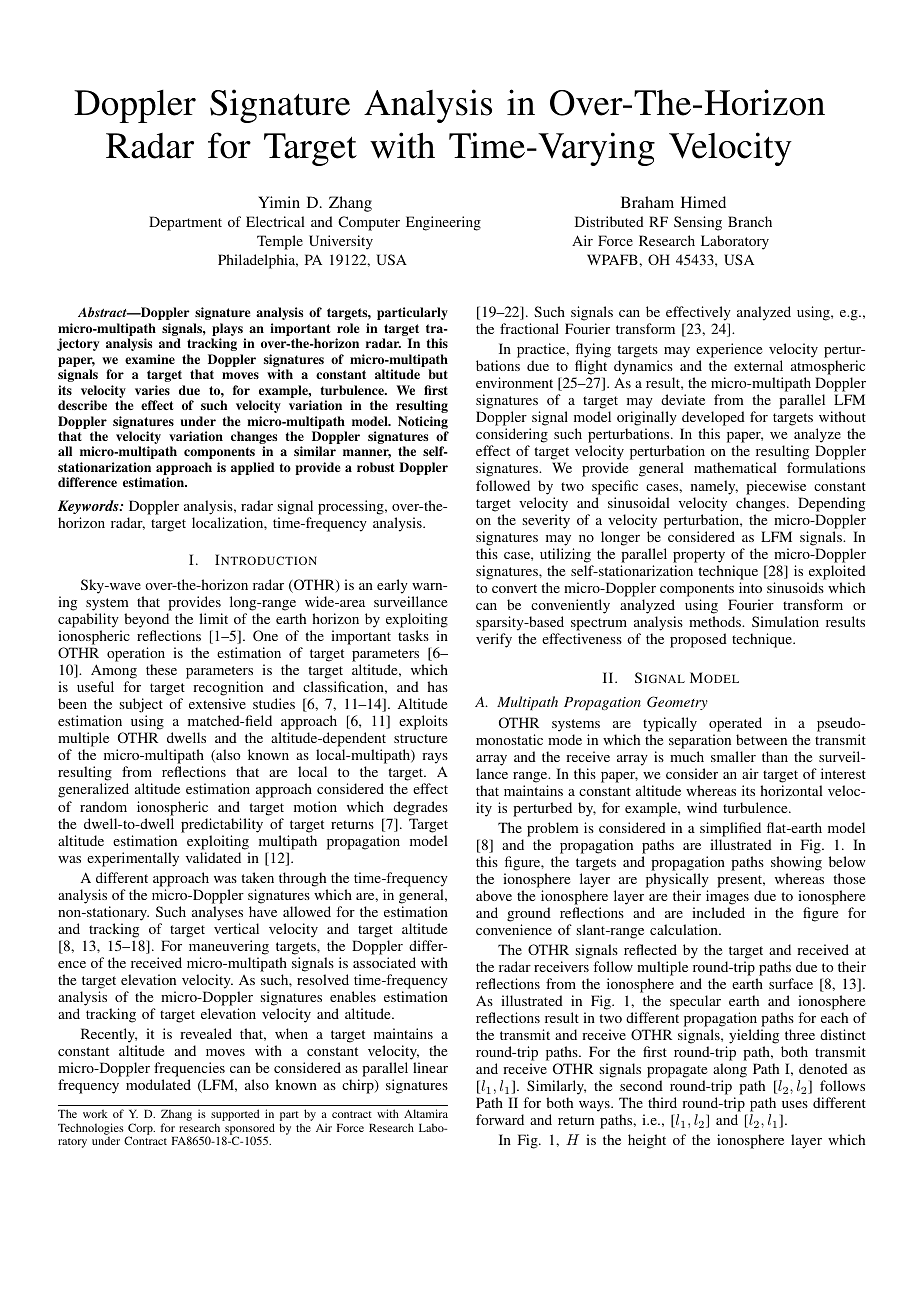 The image size is (924, 1308). Describe the element at coordinates (141, 1130) in the document. I see `Corp` at that location.
